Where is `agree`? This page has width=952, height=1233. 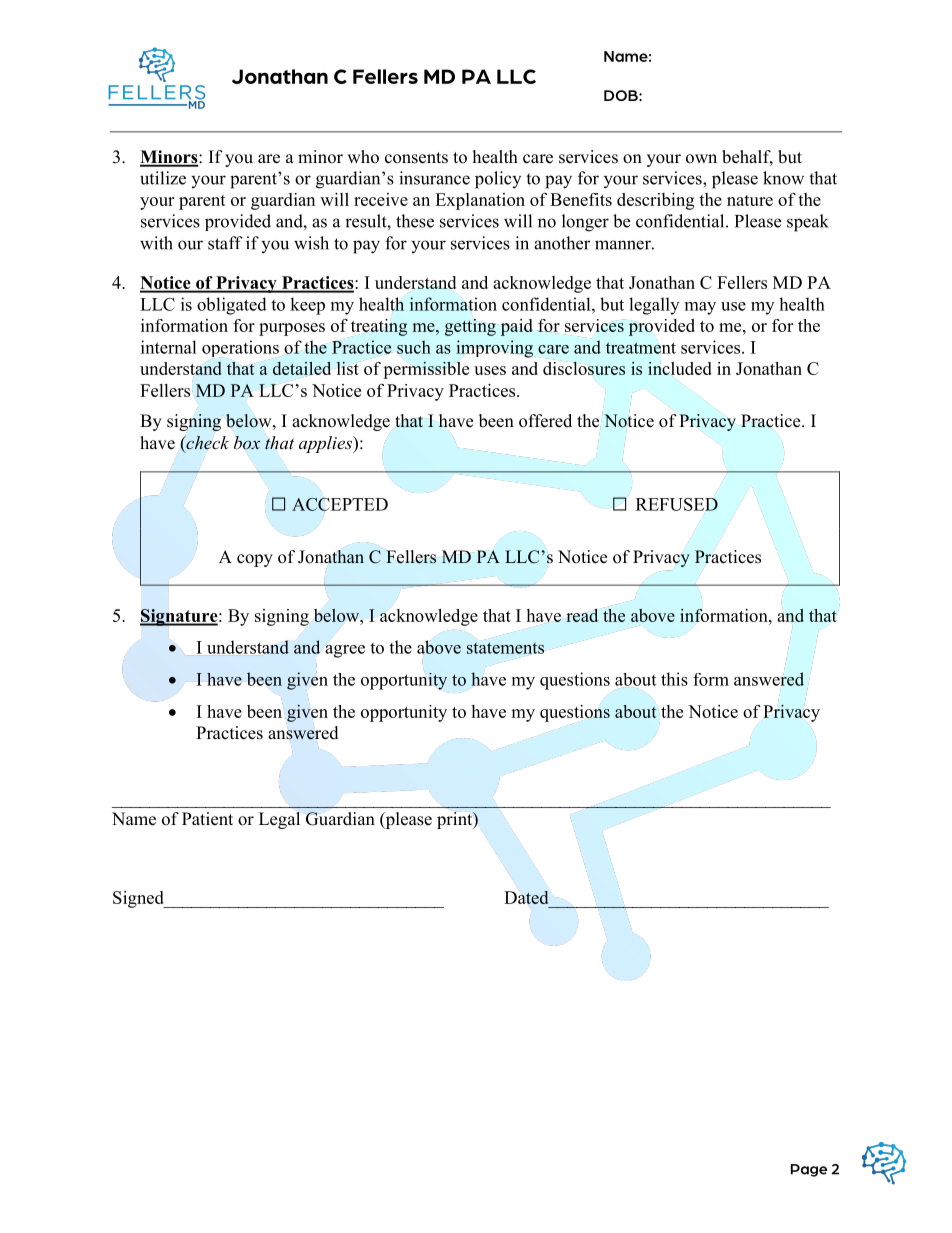 agree is located at coordinates (345, 651).
